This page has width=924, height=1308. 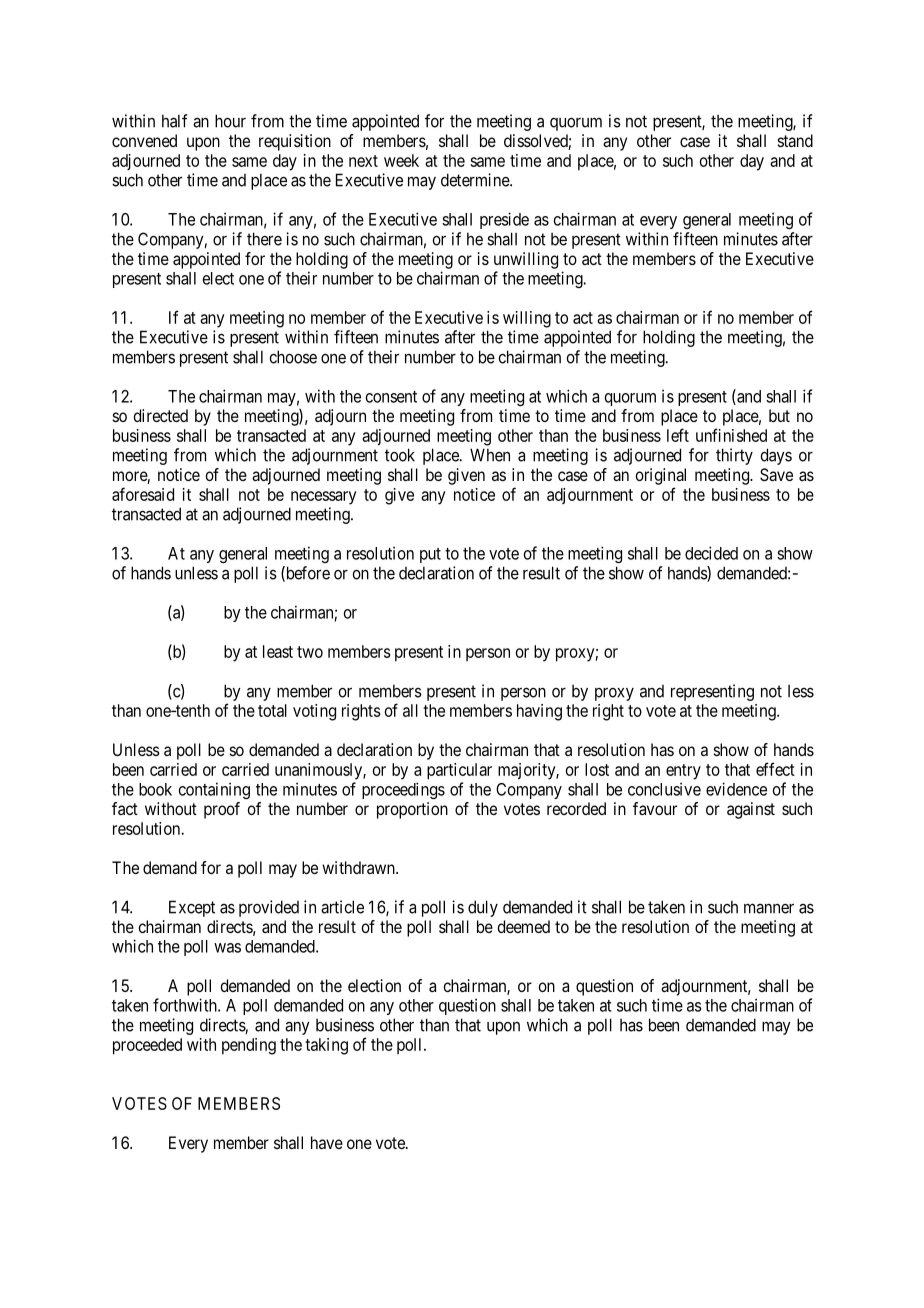 I want to click on total, so click(x=272, y=710).
